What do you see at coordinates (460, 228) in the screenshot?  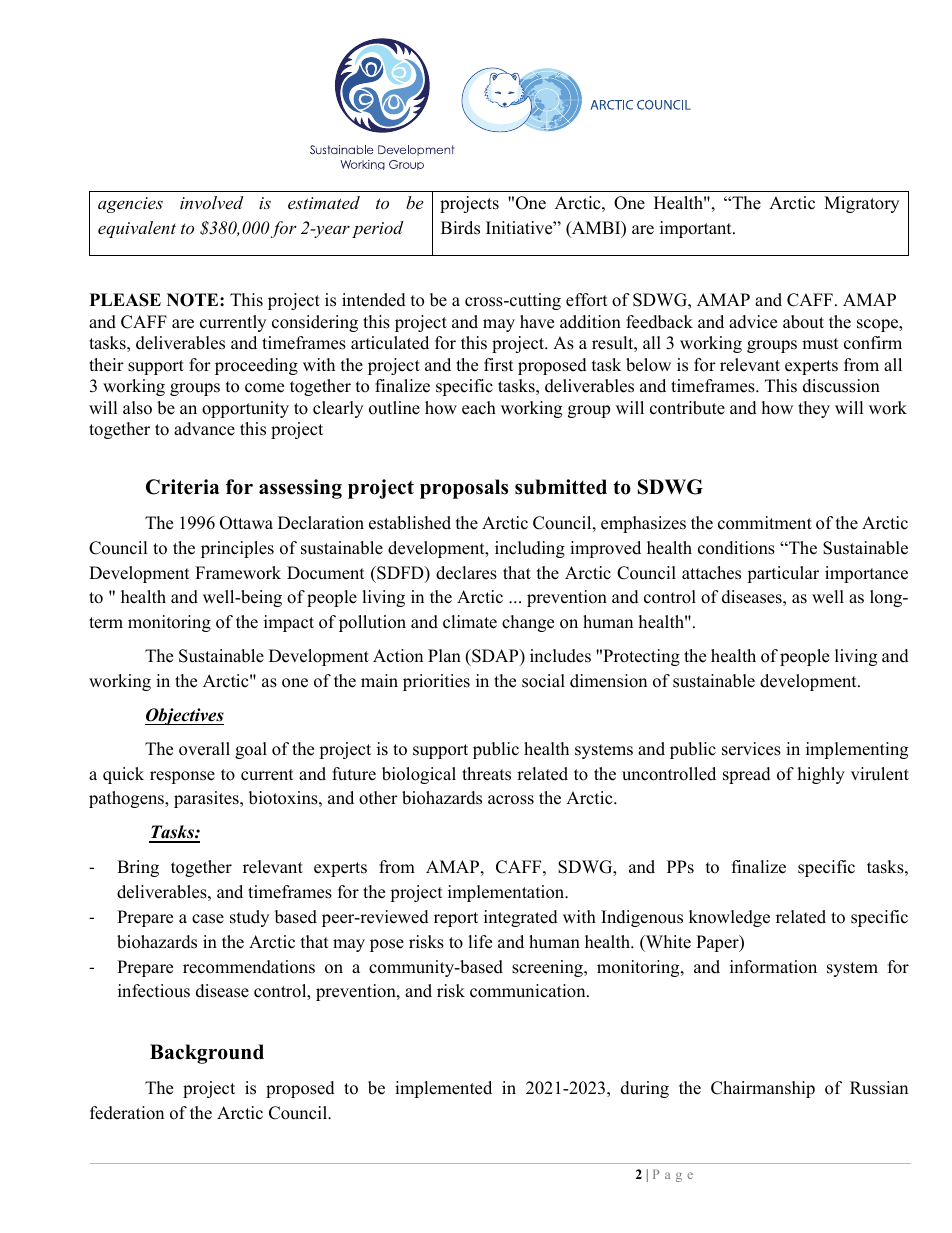 I see `Birds` at bounding box center [460, 228].
